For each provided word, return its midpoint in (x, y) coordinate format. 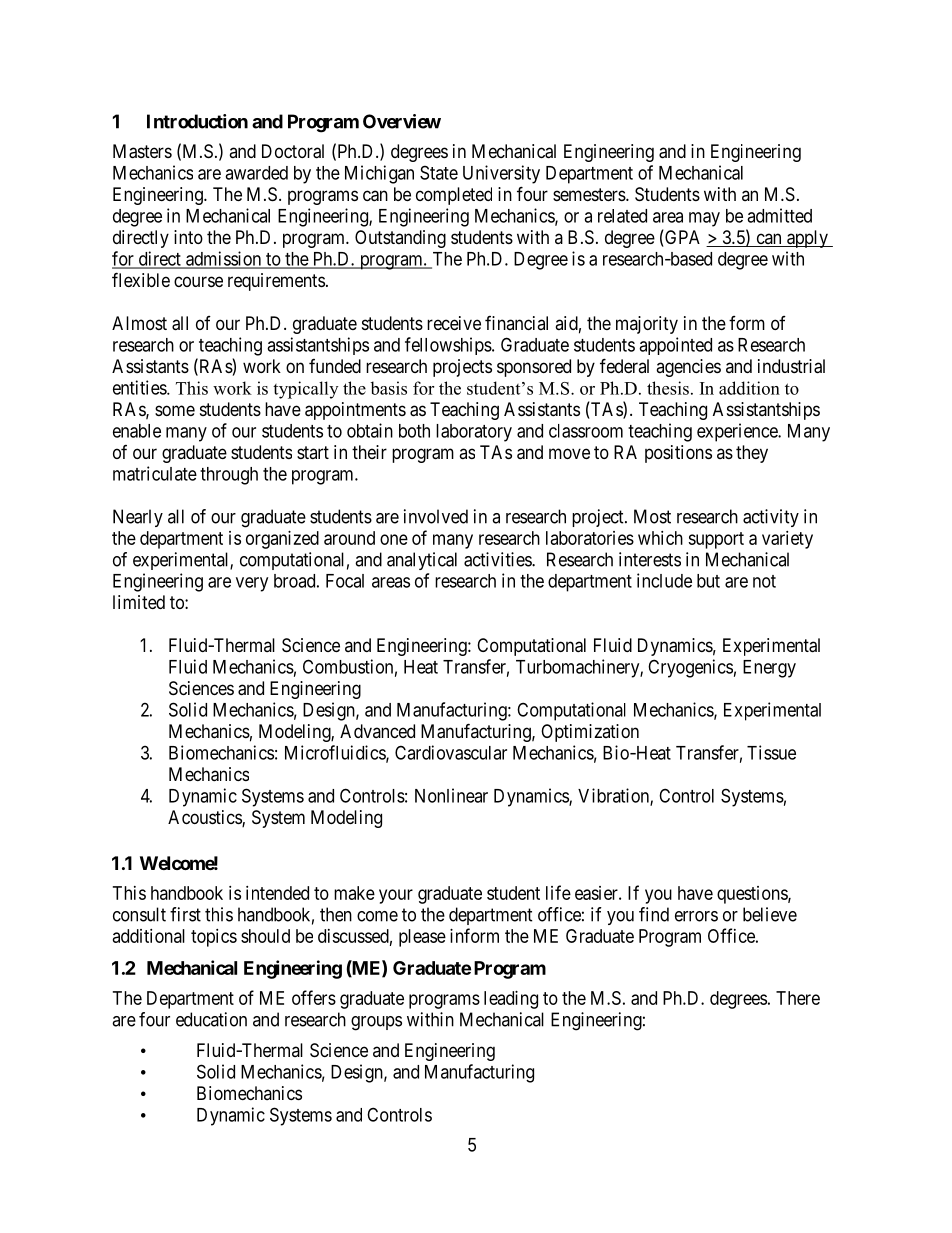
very (252, 584)
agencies (688, 368)
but (708, 581)
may (704, 219)
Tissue (771, 752)
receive (454, 323)
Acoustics (205, 818)
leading (511, 1000)
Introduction (197, 121)
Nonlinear (451, 795)
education (211, 1019)
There (798, 998)
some (175, 410)
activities (498, 559)
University (501, 174)
